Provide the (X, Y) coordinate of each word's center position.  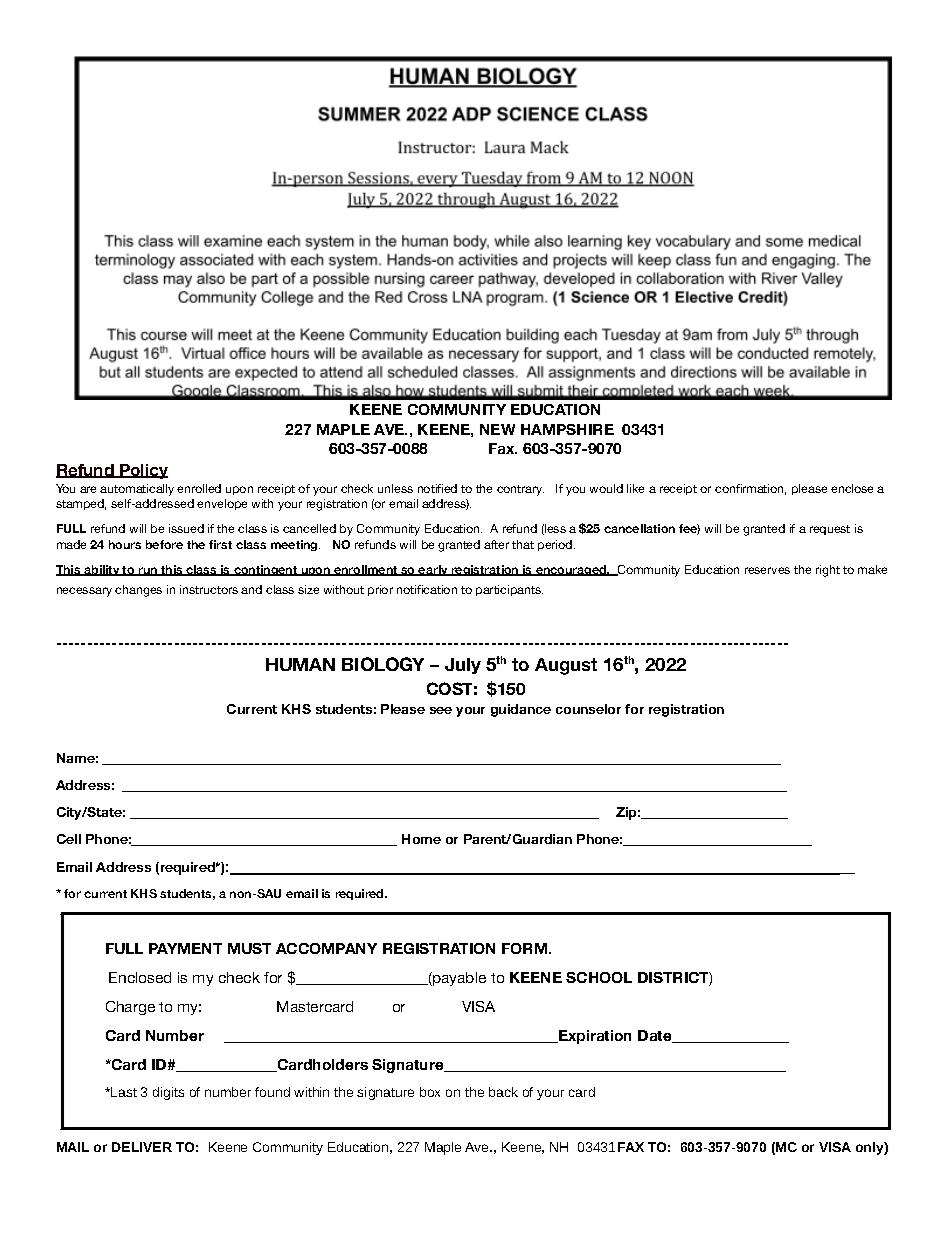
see (441, 710)
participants (509, 590)
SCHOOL (599, 977)
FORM (526, 948)
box (430, 1092)
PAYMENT (185, 948)
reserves (767, 570)
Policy (143, 471)
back (503, 1092)
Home (421, 839)
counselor (588, 709)
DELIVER (142, 1147)
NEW (497, 429)
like (635, 488)
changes (138, 591)
